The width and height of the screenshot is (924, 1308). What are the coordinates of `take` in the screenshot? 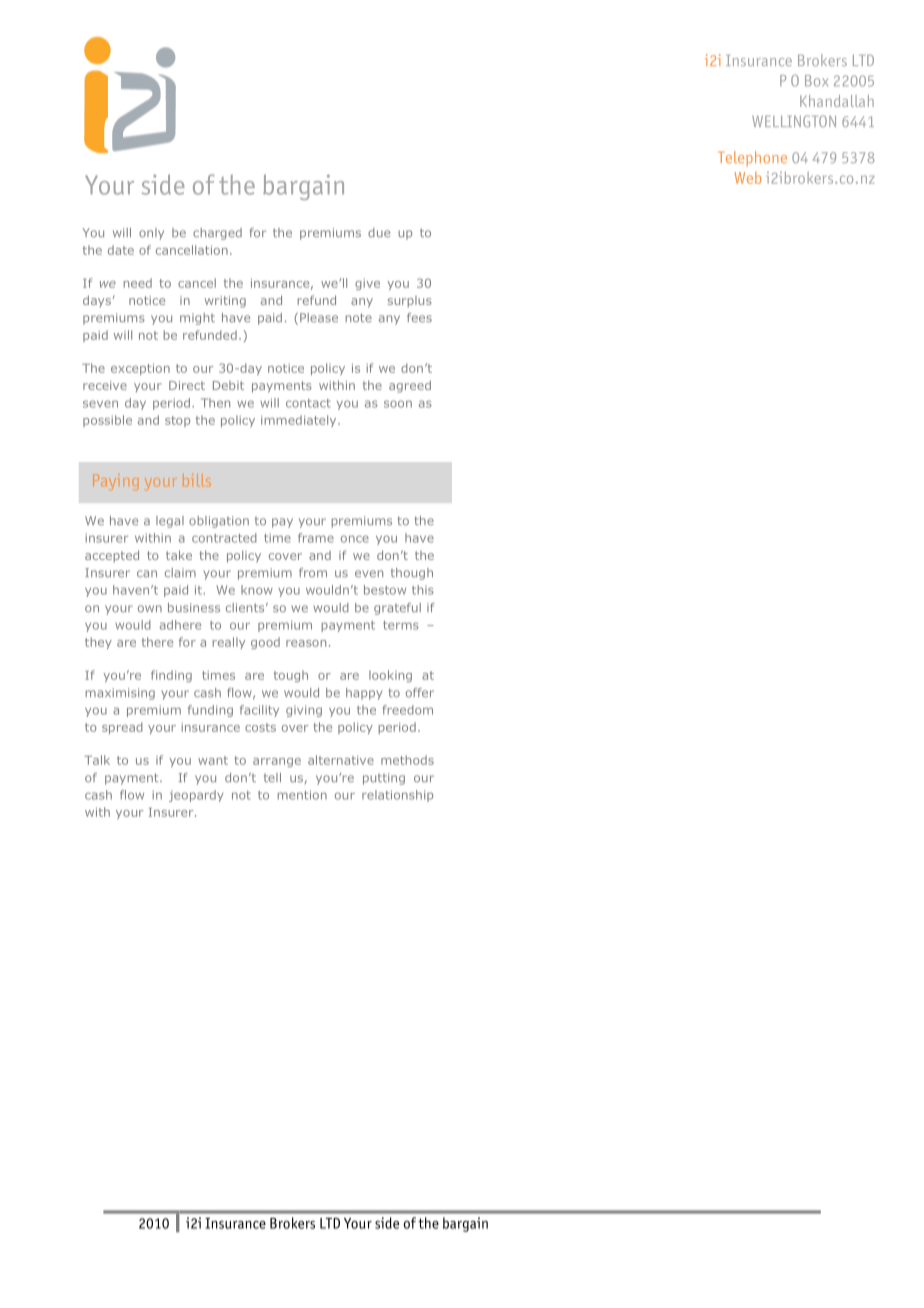 It's located at (179, 555).
